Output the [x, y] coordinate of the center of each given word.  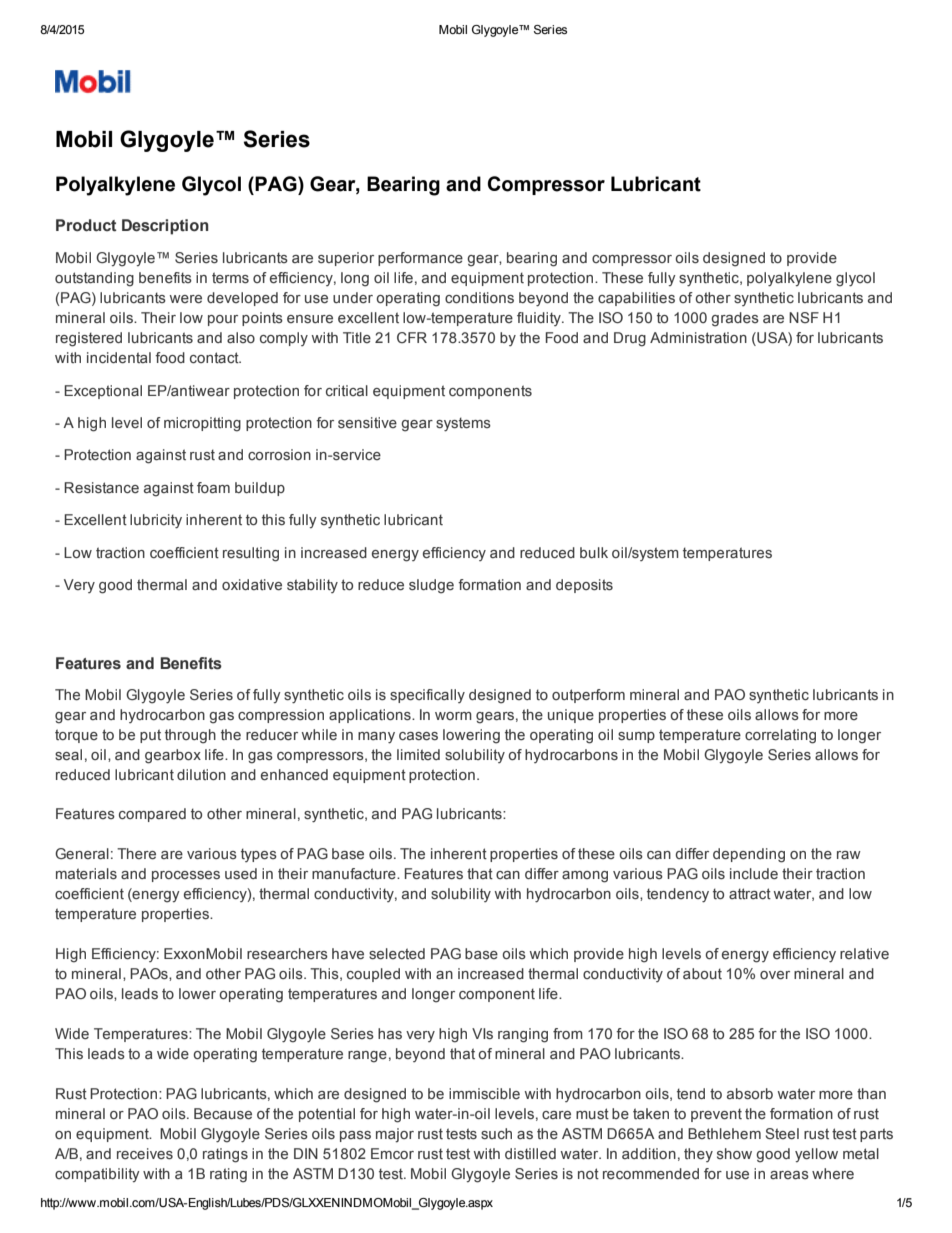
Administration [698, 337]
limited [418, 754]
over [775, 975]
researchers [287, 953]
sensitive [367, 423]
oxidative [252, 585]
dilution [201, 774]
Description [165, 227]
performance [420, 259]
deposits [584, 586]
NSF [804, 317]
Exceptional [103, 392]
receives [145, 1153]
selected [397, 954]
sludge [431, 586]
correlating [780, 736]
